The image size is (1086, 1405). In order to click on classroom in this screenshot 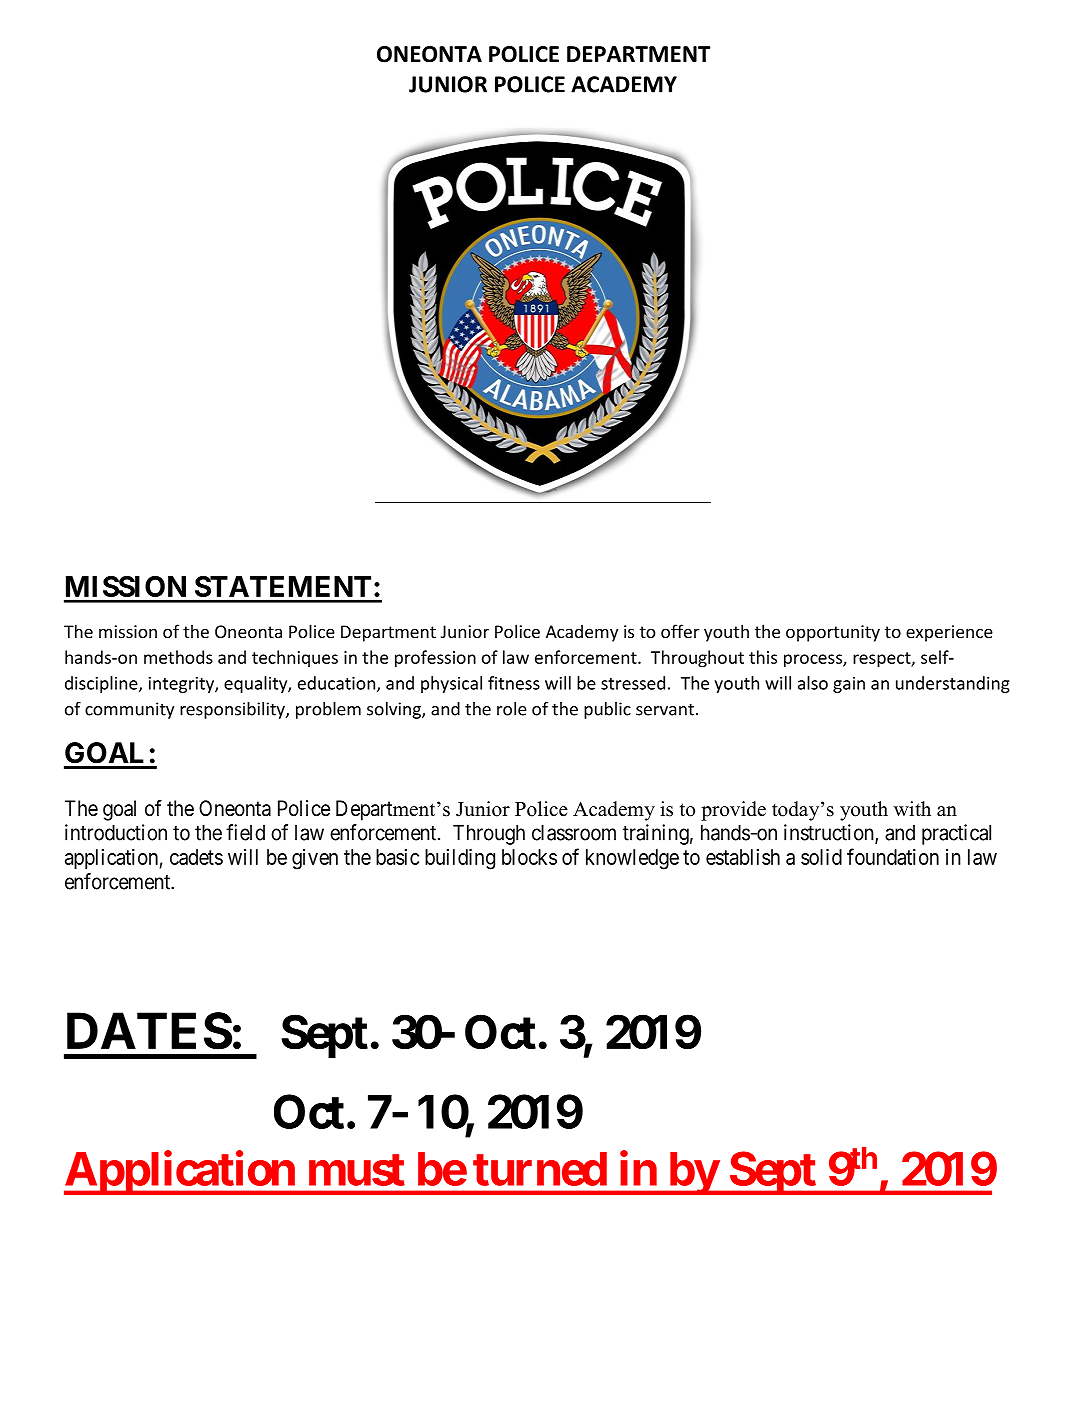, I will do `click(574, 832)`.
